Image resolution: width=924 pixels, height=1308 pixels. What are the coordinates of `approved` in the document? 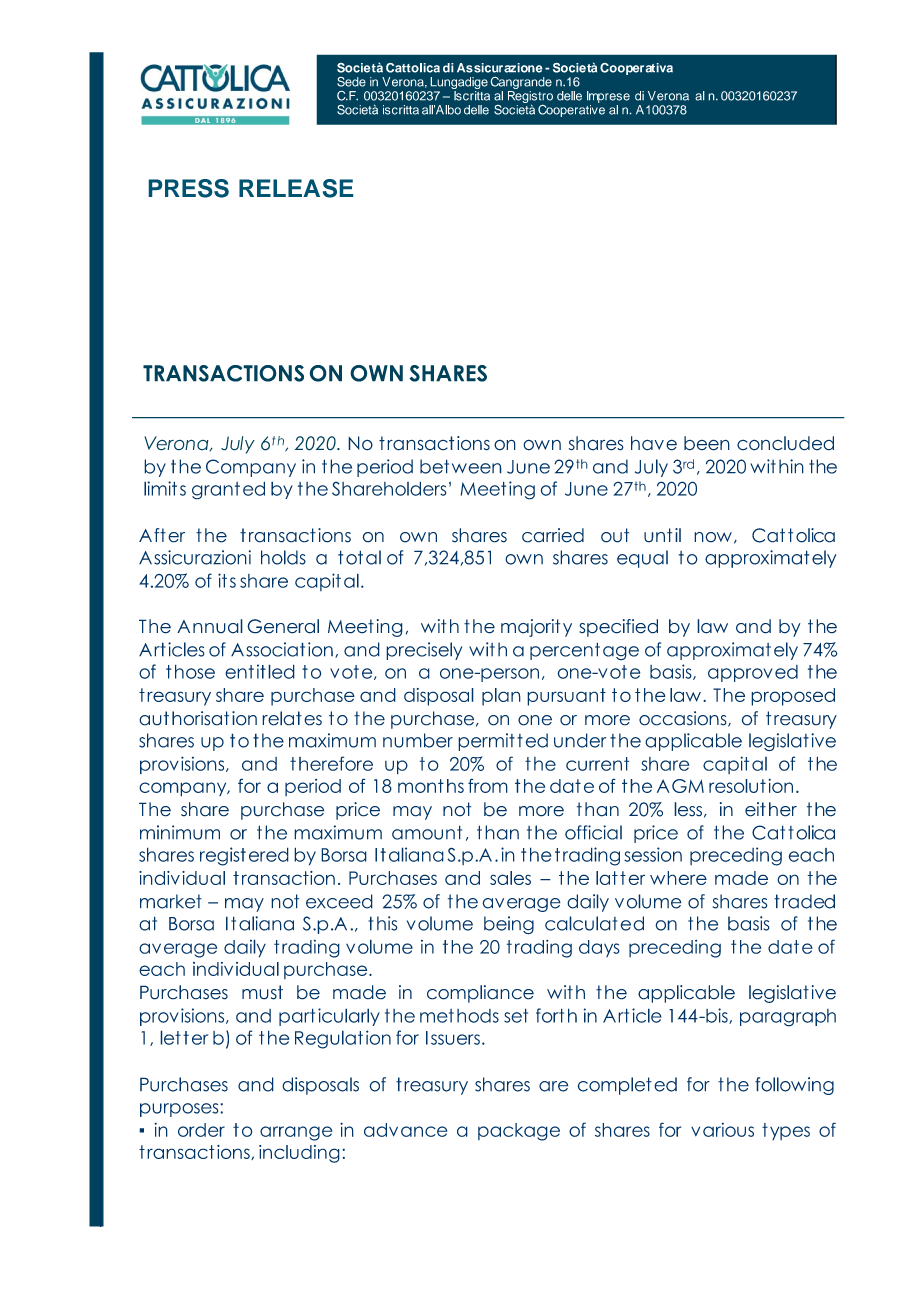 It's located at (753, 673).
